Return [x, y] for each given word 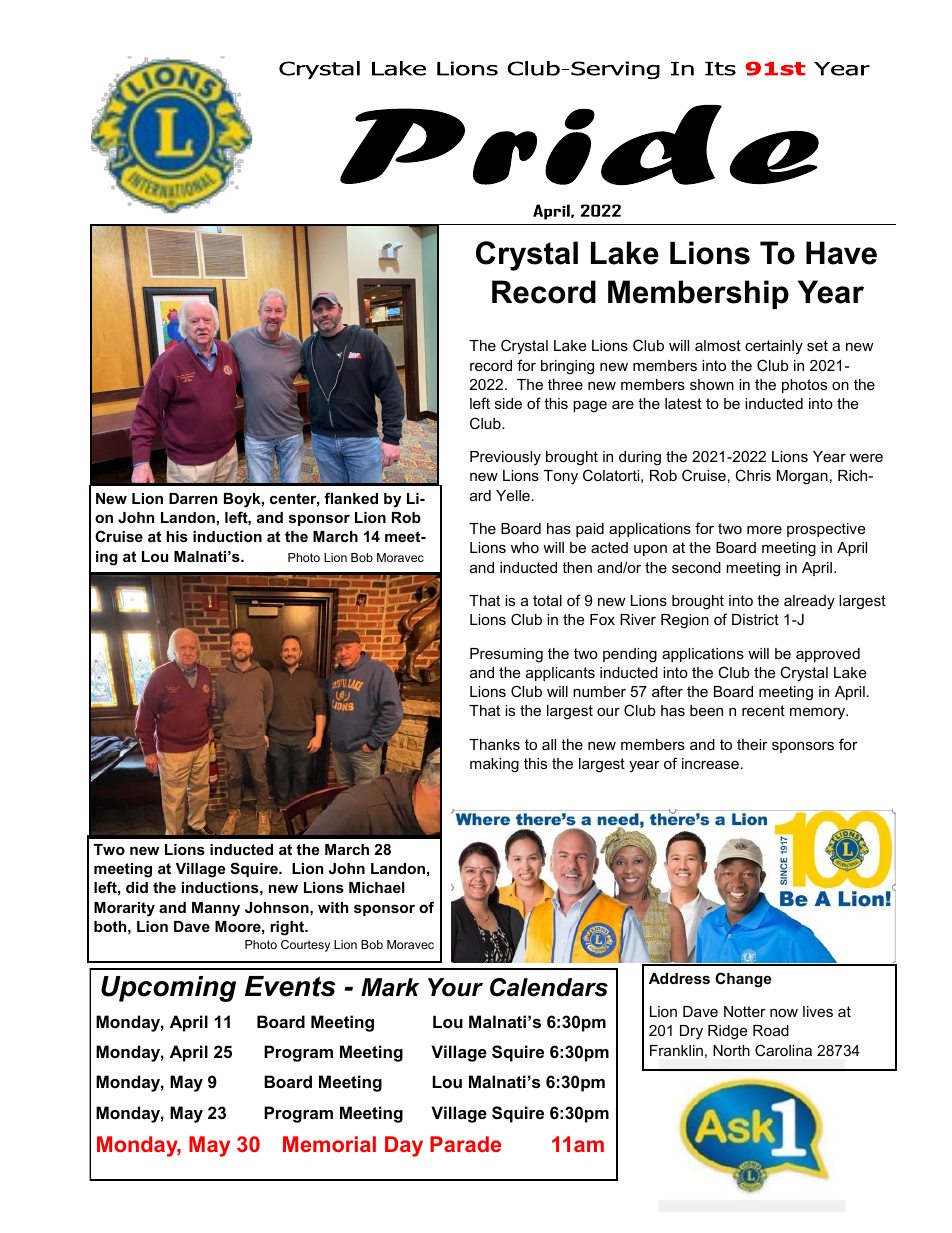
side [508, 403]
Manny [216, 909]
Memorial [329, 1144]
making [494, 765]
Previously [505, 458]
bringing [567, 367]
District [755, 619]
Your [455, 987]
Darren [193, 498]
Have [841, 253]
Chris [753, 475]
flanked [351, 498]
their [752, 744]
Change [743, 980]
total [547, 600]
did [137, 887]
